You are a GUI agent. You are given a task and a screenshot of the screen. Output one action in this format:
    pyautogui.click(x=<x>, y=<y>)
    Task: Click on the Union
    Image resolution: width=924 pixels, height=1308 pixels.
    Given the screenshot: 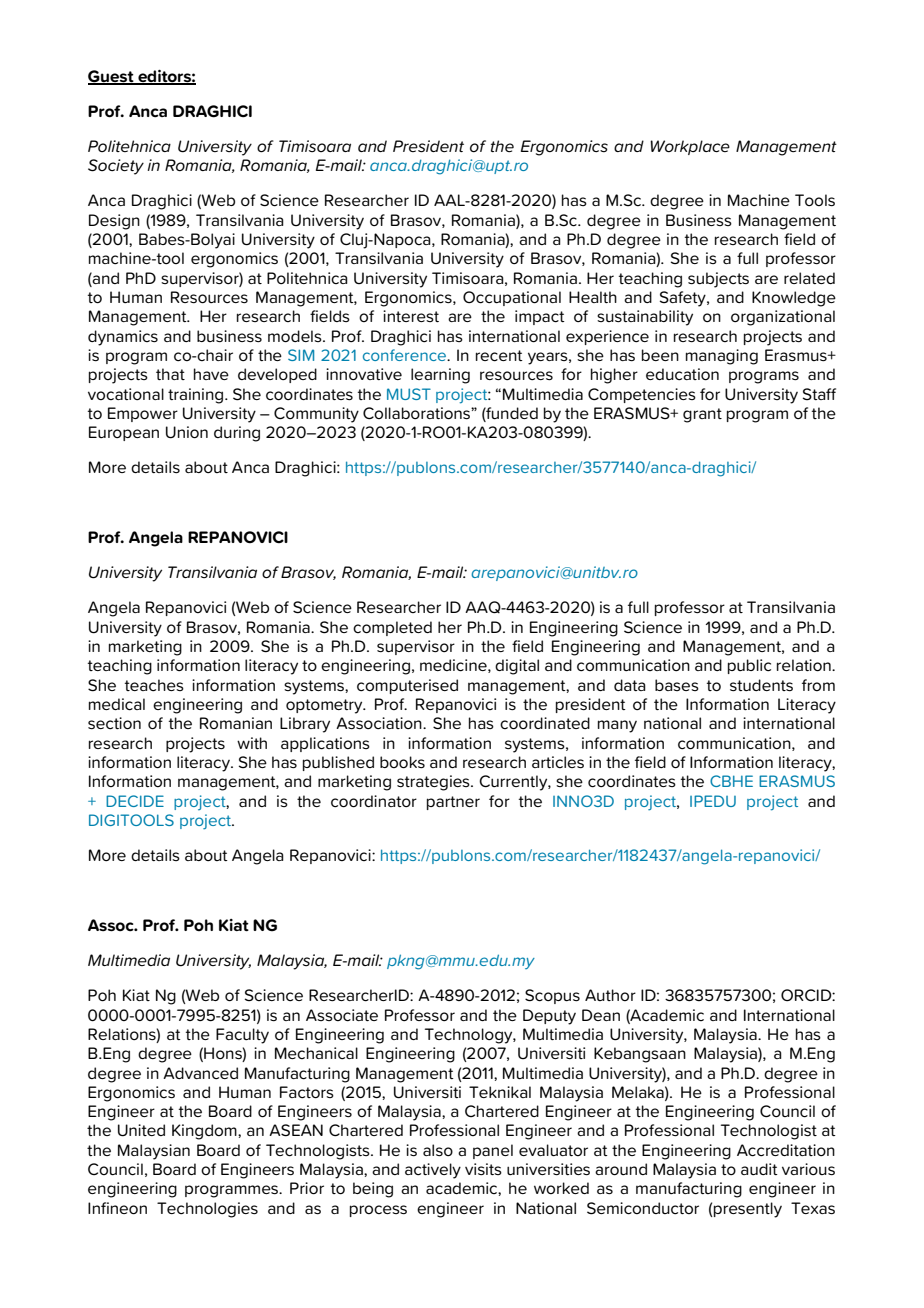 What is the action you would take?
    pyautogui.click(x=187, y=432)
